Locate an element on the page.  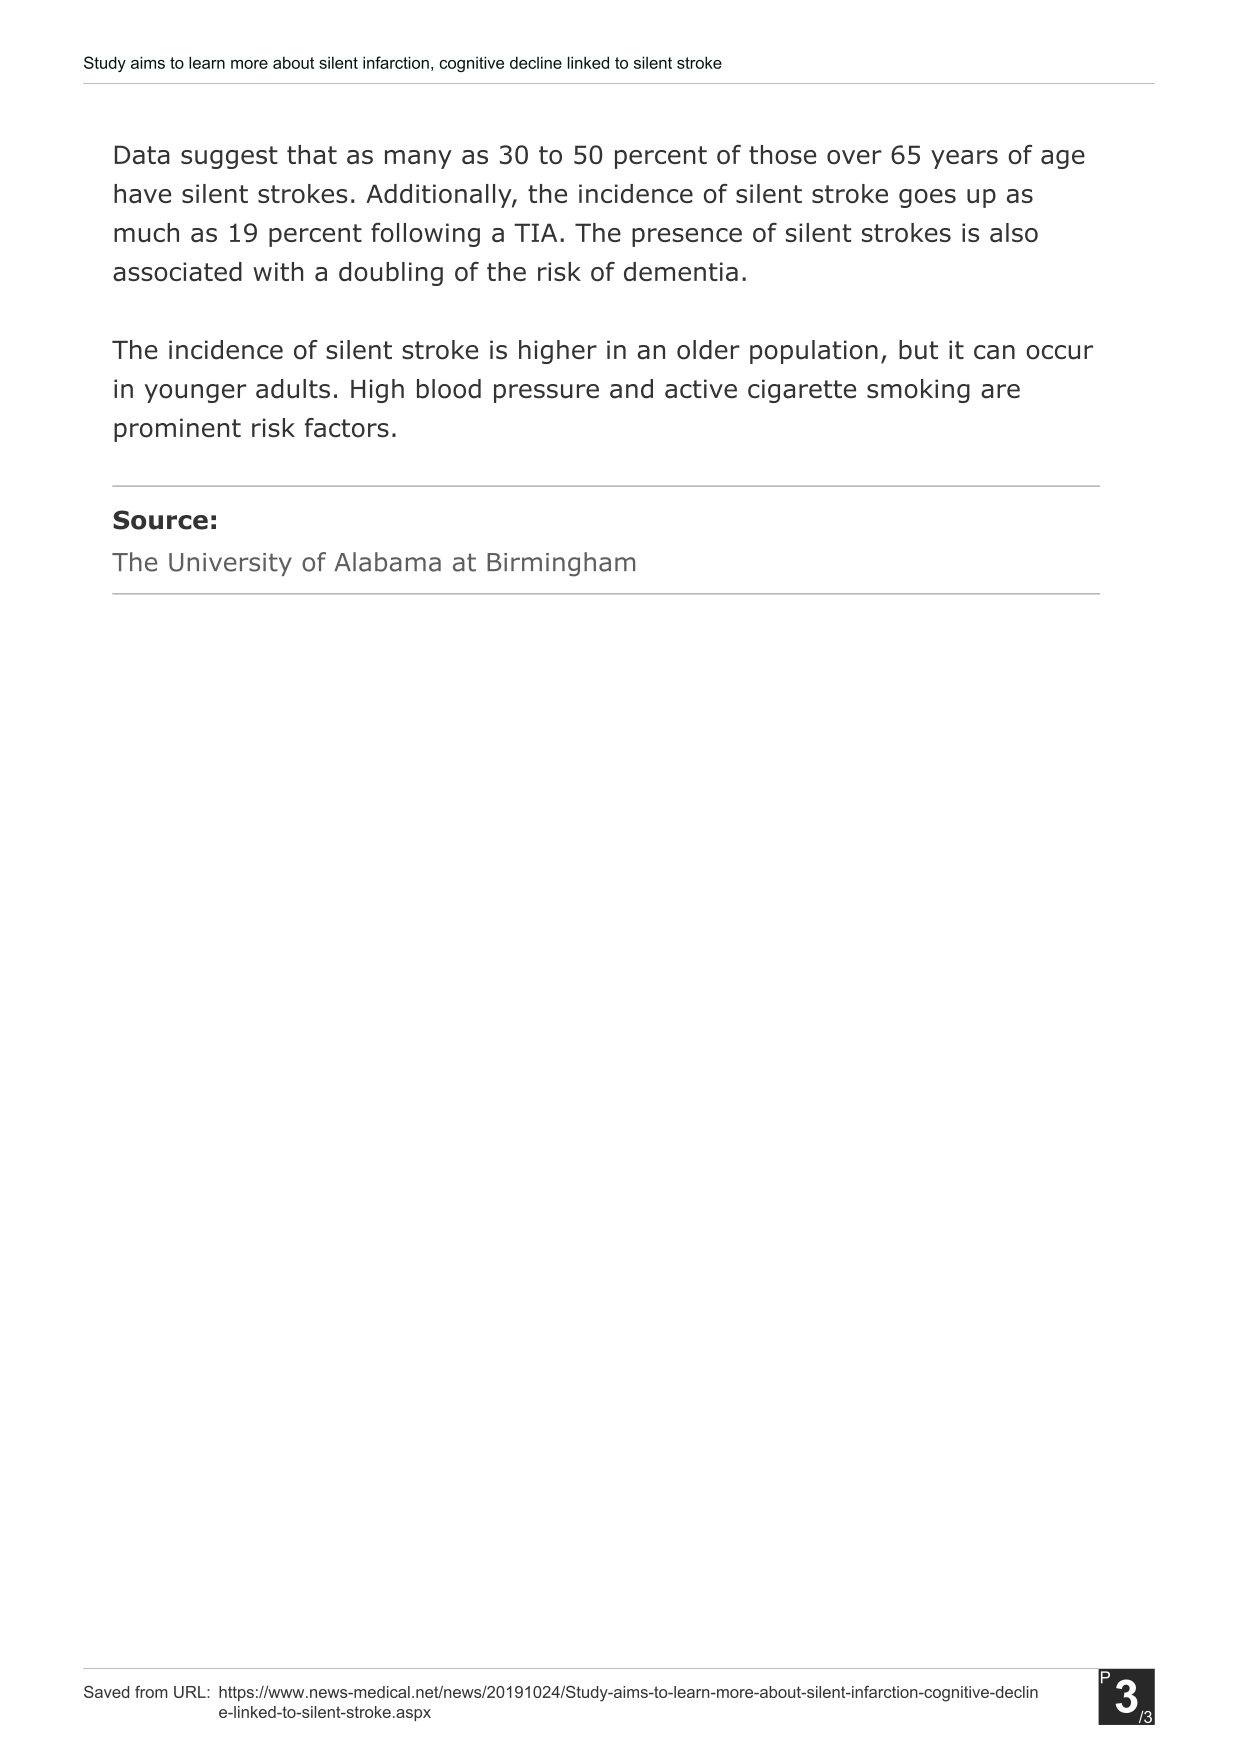
goes is located at coordinates (927, 198).
